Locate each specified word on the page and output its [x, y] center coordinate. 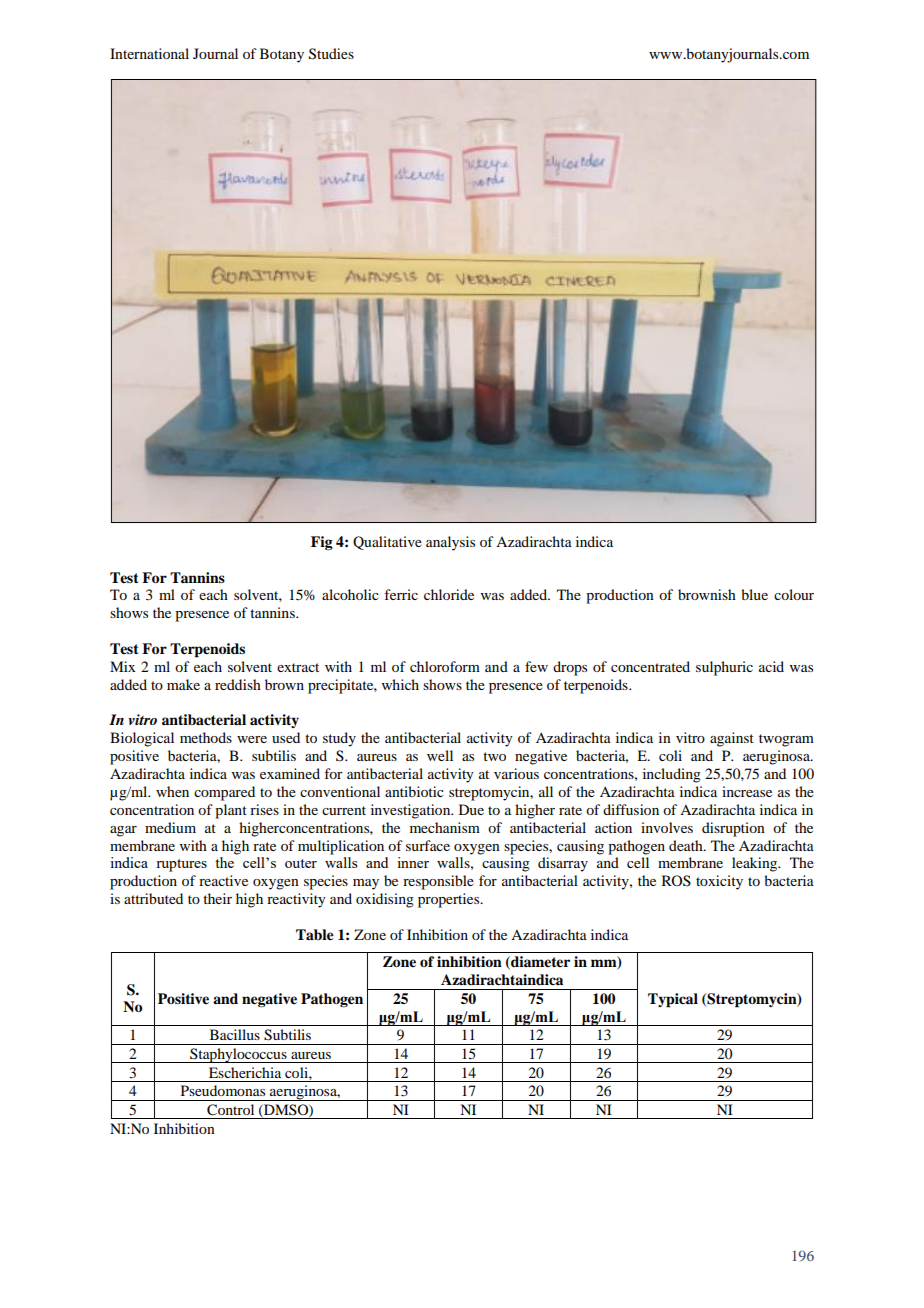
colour [794, 594]
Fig [322, 543]
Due [471, 809]
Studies [331, 54]
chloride [449, 594]
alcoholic [350, 594]
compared [224, 793]
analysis [450, 543]
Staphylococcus [238, 1055]
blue [754, 594]
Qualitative [387, 543]
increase [747, 791]
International [149, 53]
